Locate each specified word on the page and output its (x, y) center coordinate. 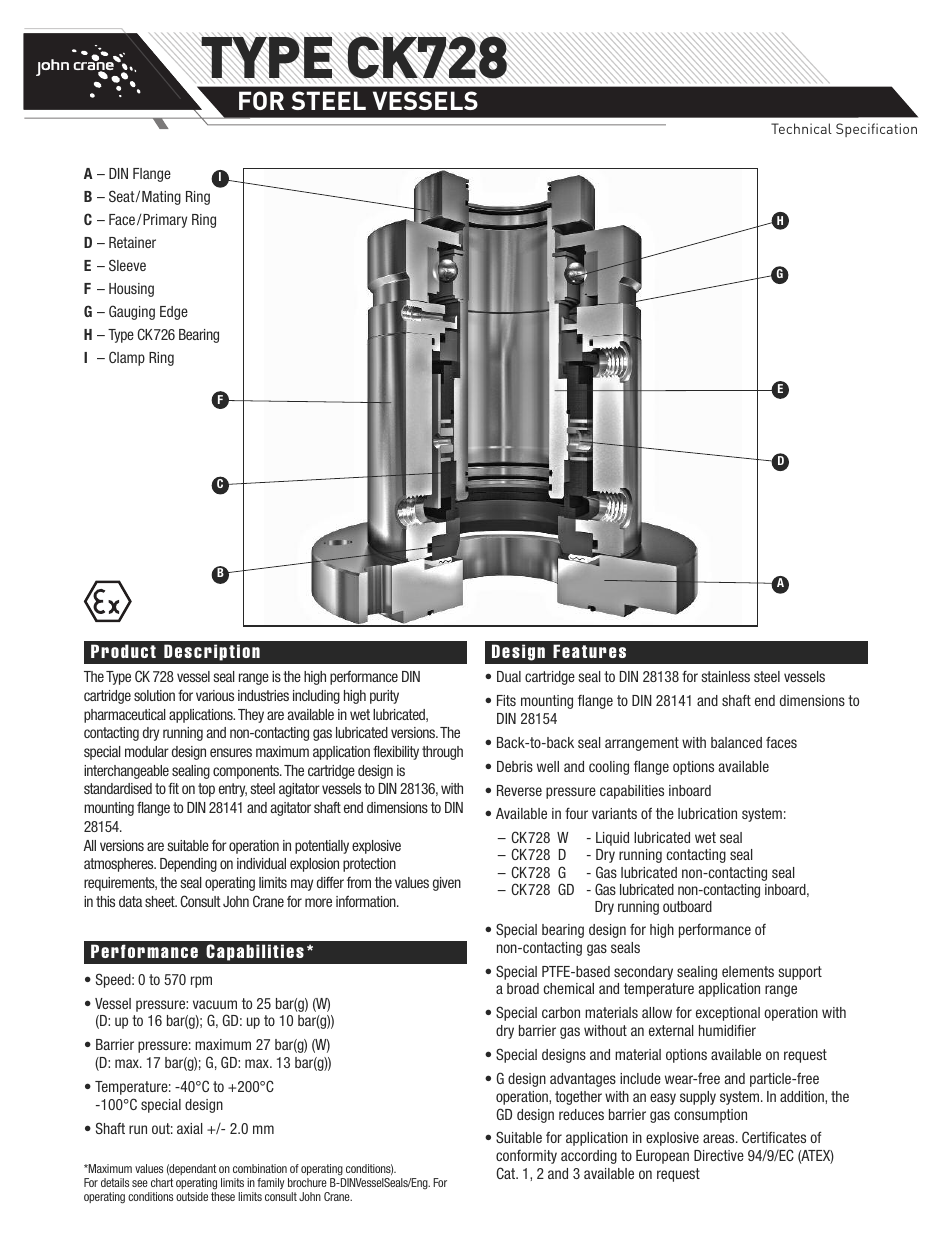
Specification (876, 130)
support (800, 973)
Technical (801, 128)
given (447, 884)
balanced (736, 742)
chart (162, 1182)
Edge (174, 313)
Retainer (132, 242)
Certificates (774, 1137)
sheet (161, 901)
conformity (526, 1157)
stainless (725, 676)
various (215, 695)
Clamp (127, 358)
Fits (506, 700)
